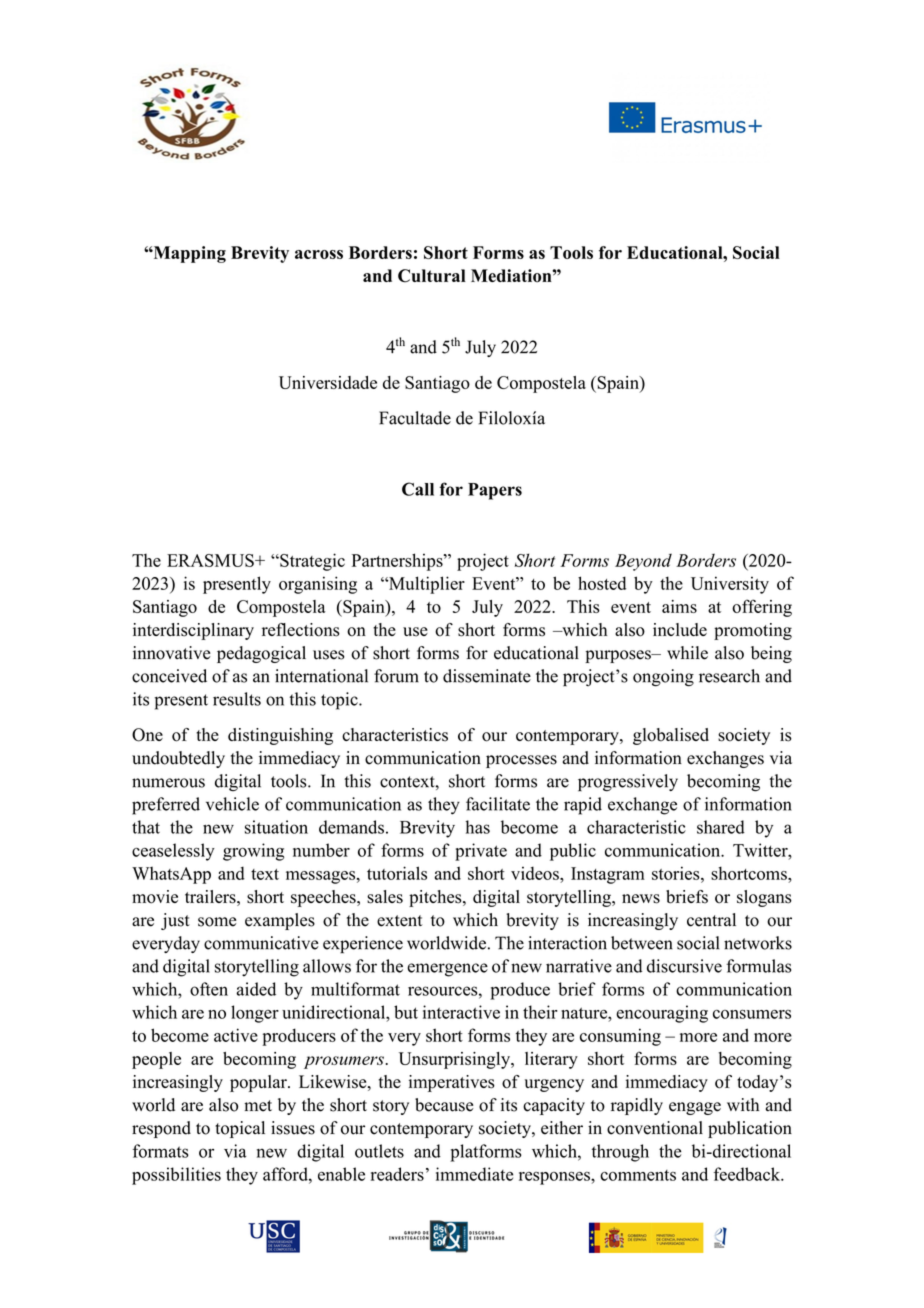 The image size is (924, 1308). Describe the element at coordinates (643, 562) in the screenshot. I see `Beyond` at that location.
